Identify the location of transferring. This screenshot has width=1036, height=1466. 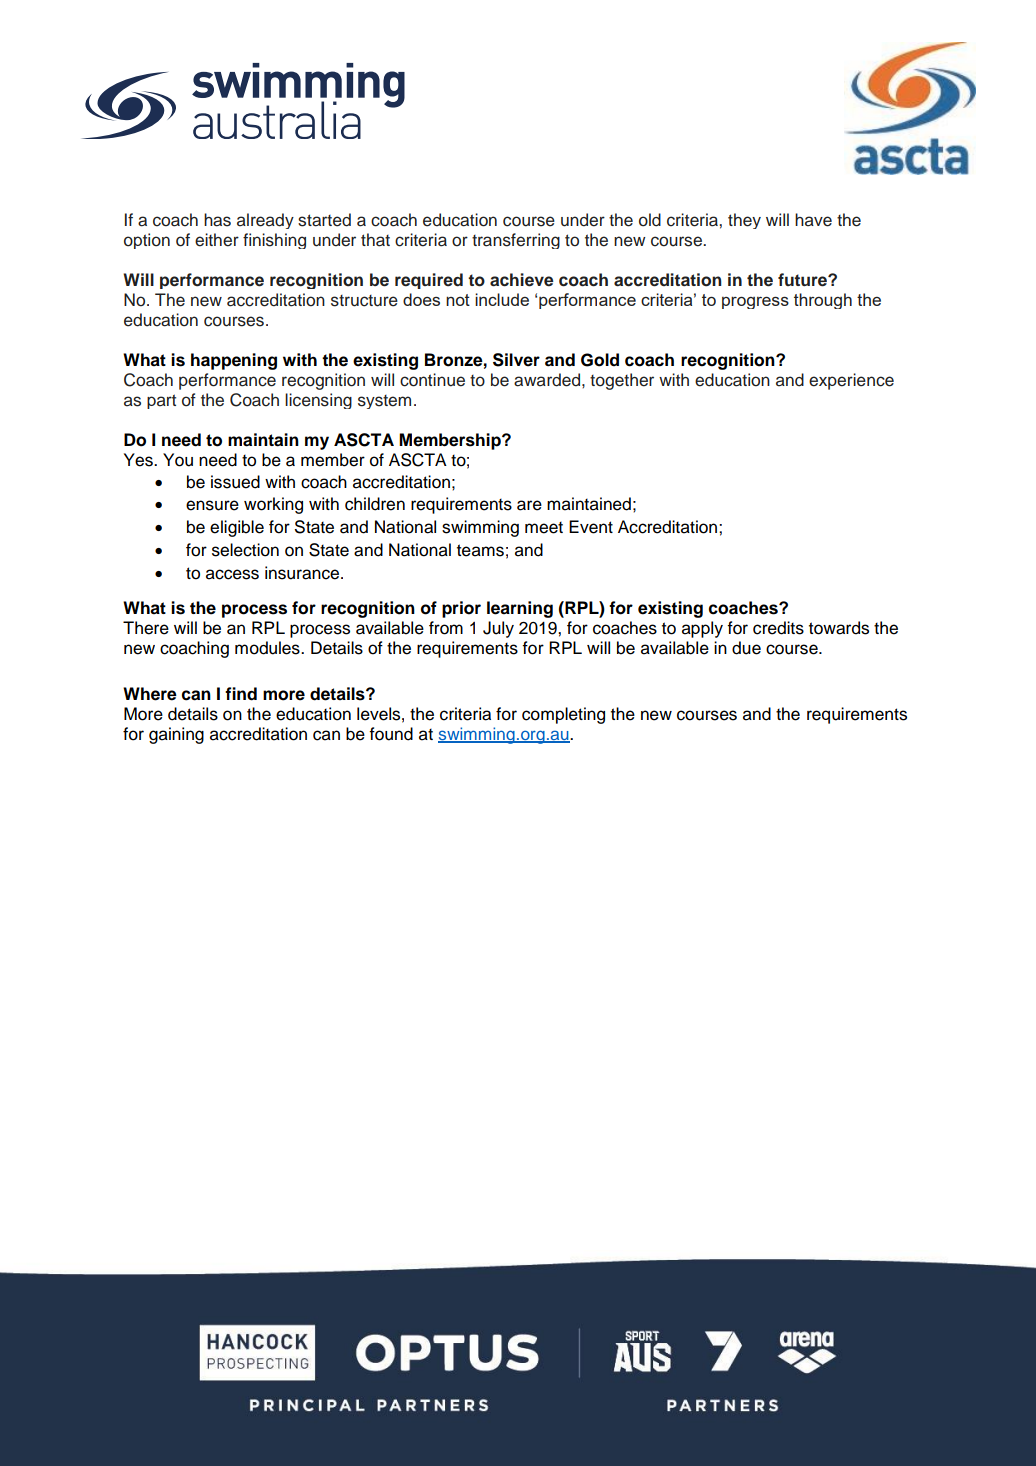
(516, 241).
